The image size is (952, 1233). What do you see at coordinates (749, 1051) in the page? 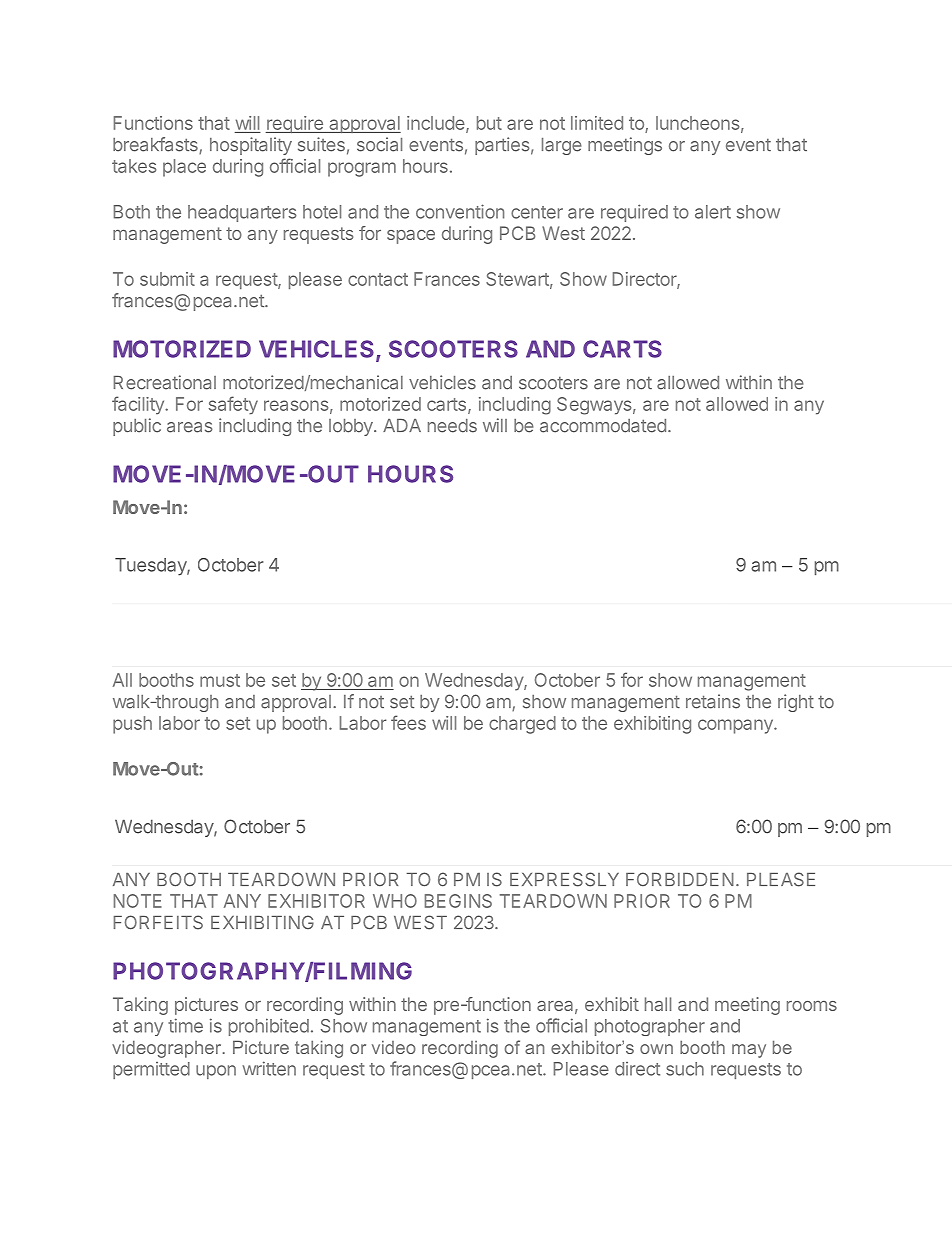
I see `may` at bounding box center [749, 1051].
